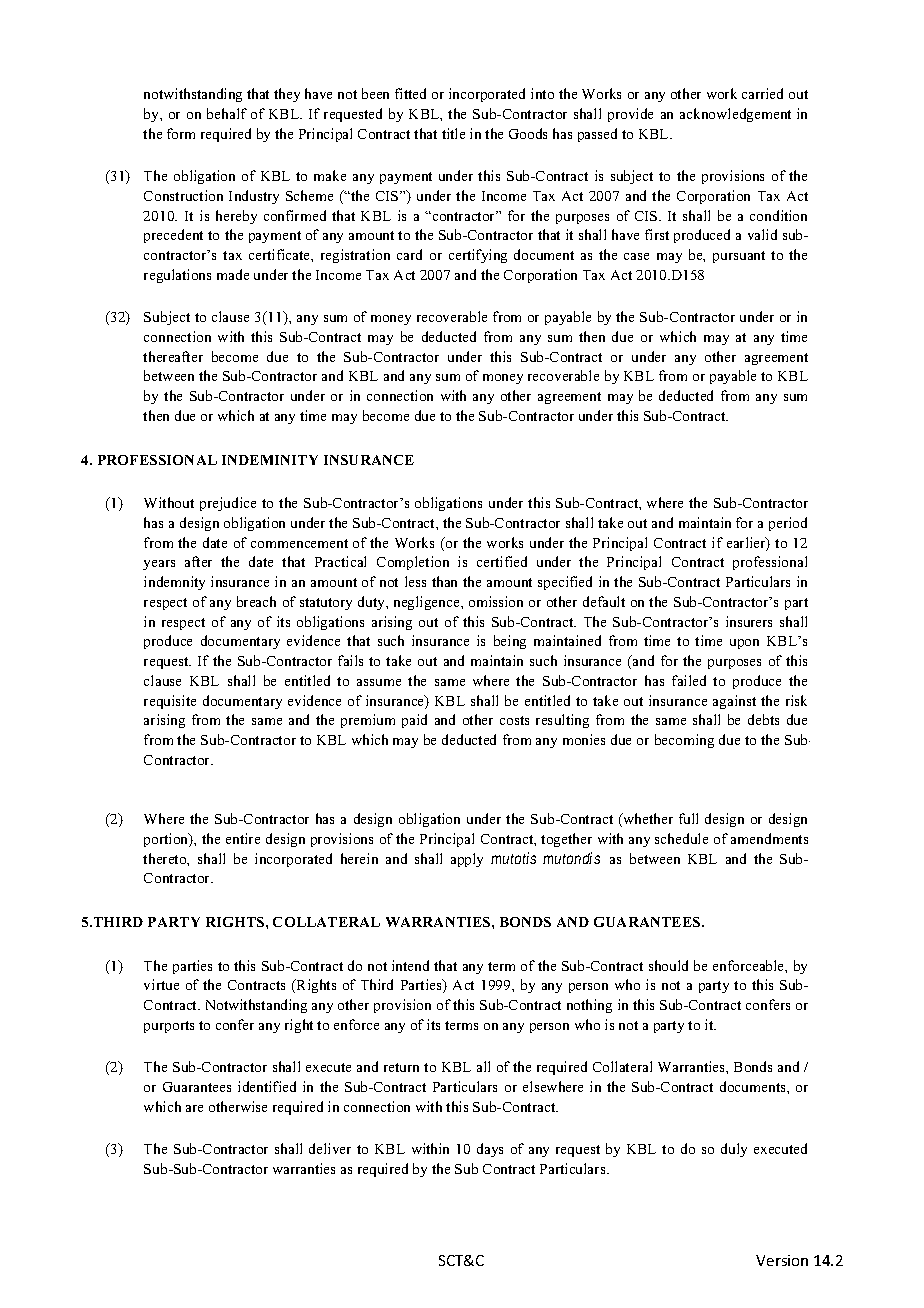 The image size is (924, 1308). What do you see at coordinates (510, 642) in the screenshot?
I see `being` at bounding box center [510, 642].
